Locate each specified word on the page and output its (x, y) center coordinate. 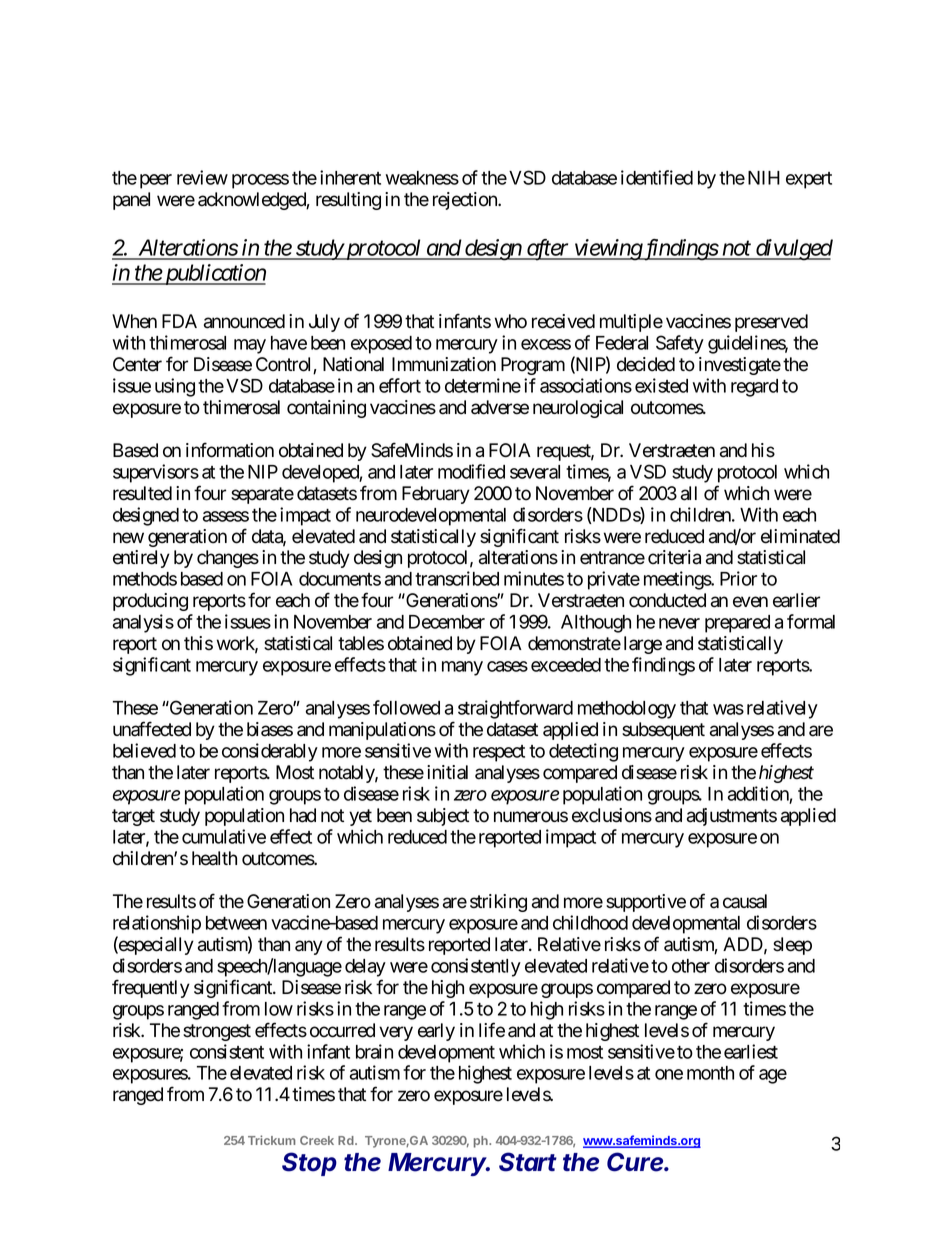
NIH (764, 178)
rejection (466, 201)
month (710, 1073)
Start (528, 1162)
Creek (317, 1140)
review (202, 177)
